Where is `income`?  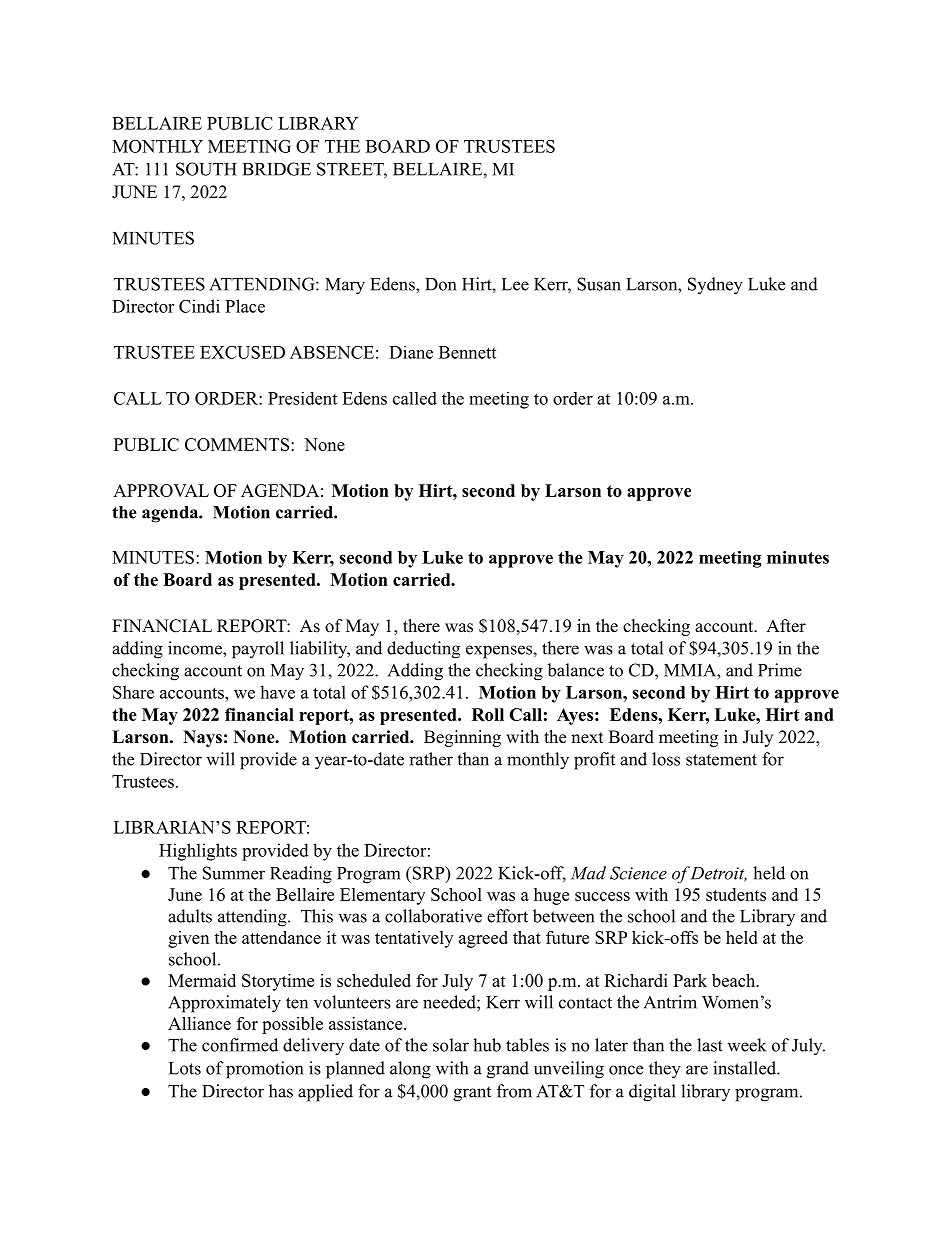 income is located at coordinates (196, 648).
